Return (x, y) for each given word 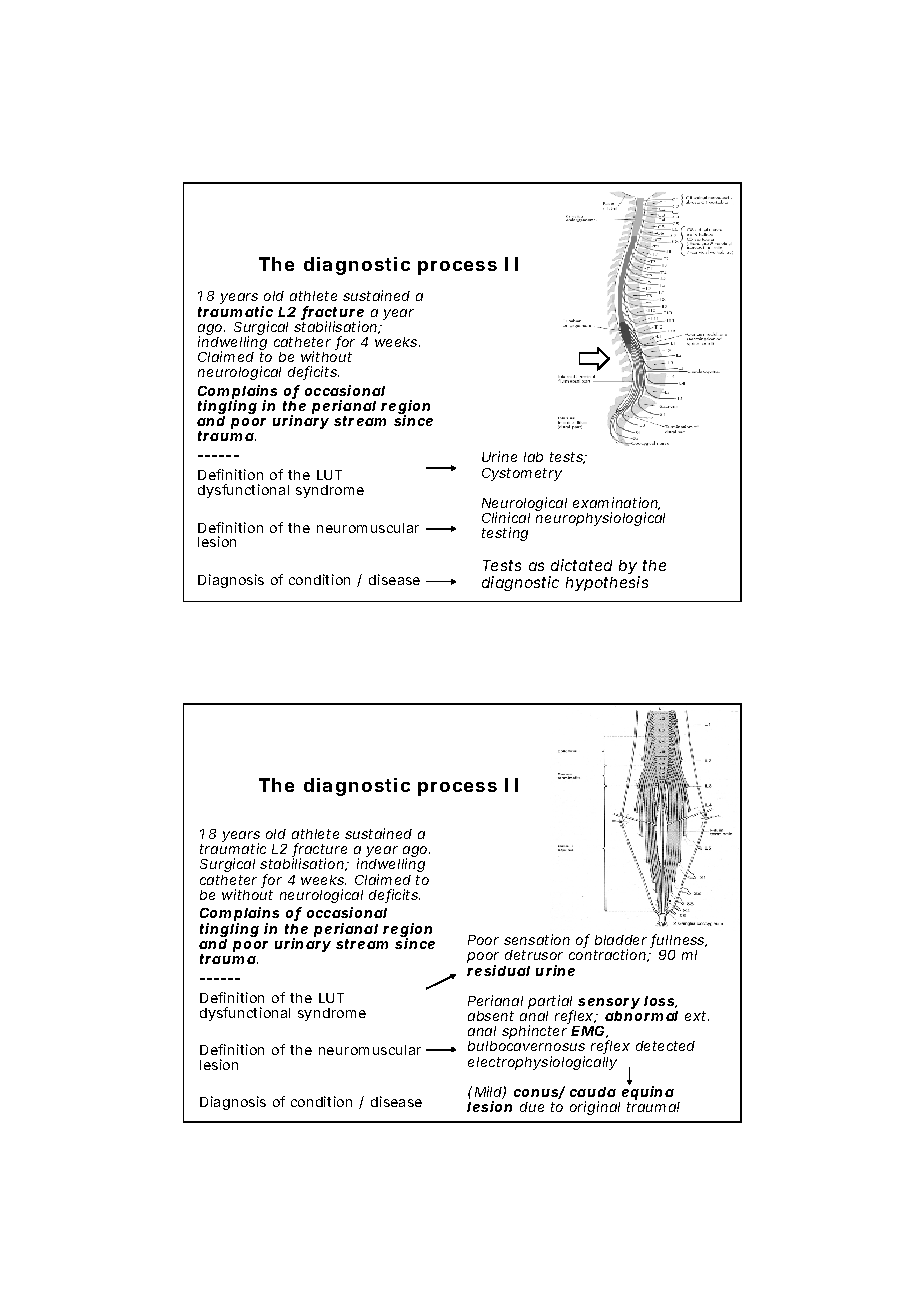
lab (533, 457)
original (595, 1108)
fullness (678, 941)
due (532, 1107)
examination (616, 503)
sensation (537, 939)
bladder (621, 940)
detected (665, 1046)
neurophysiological (600, 519)
